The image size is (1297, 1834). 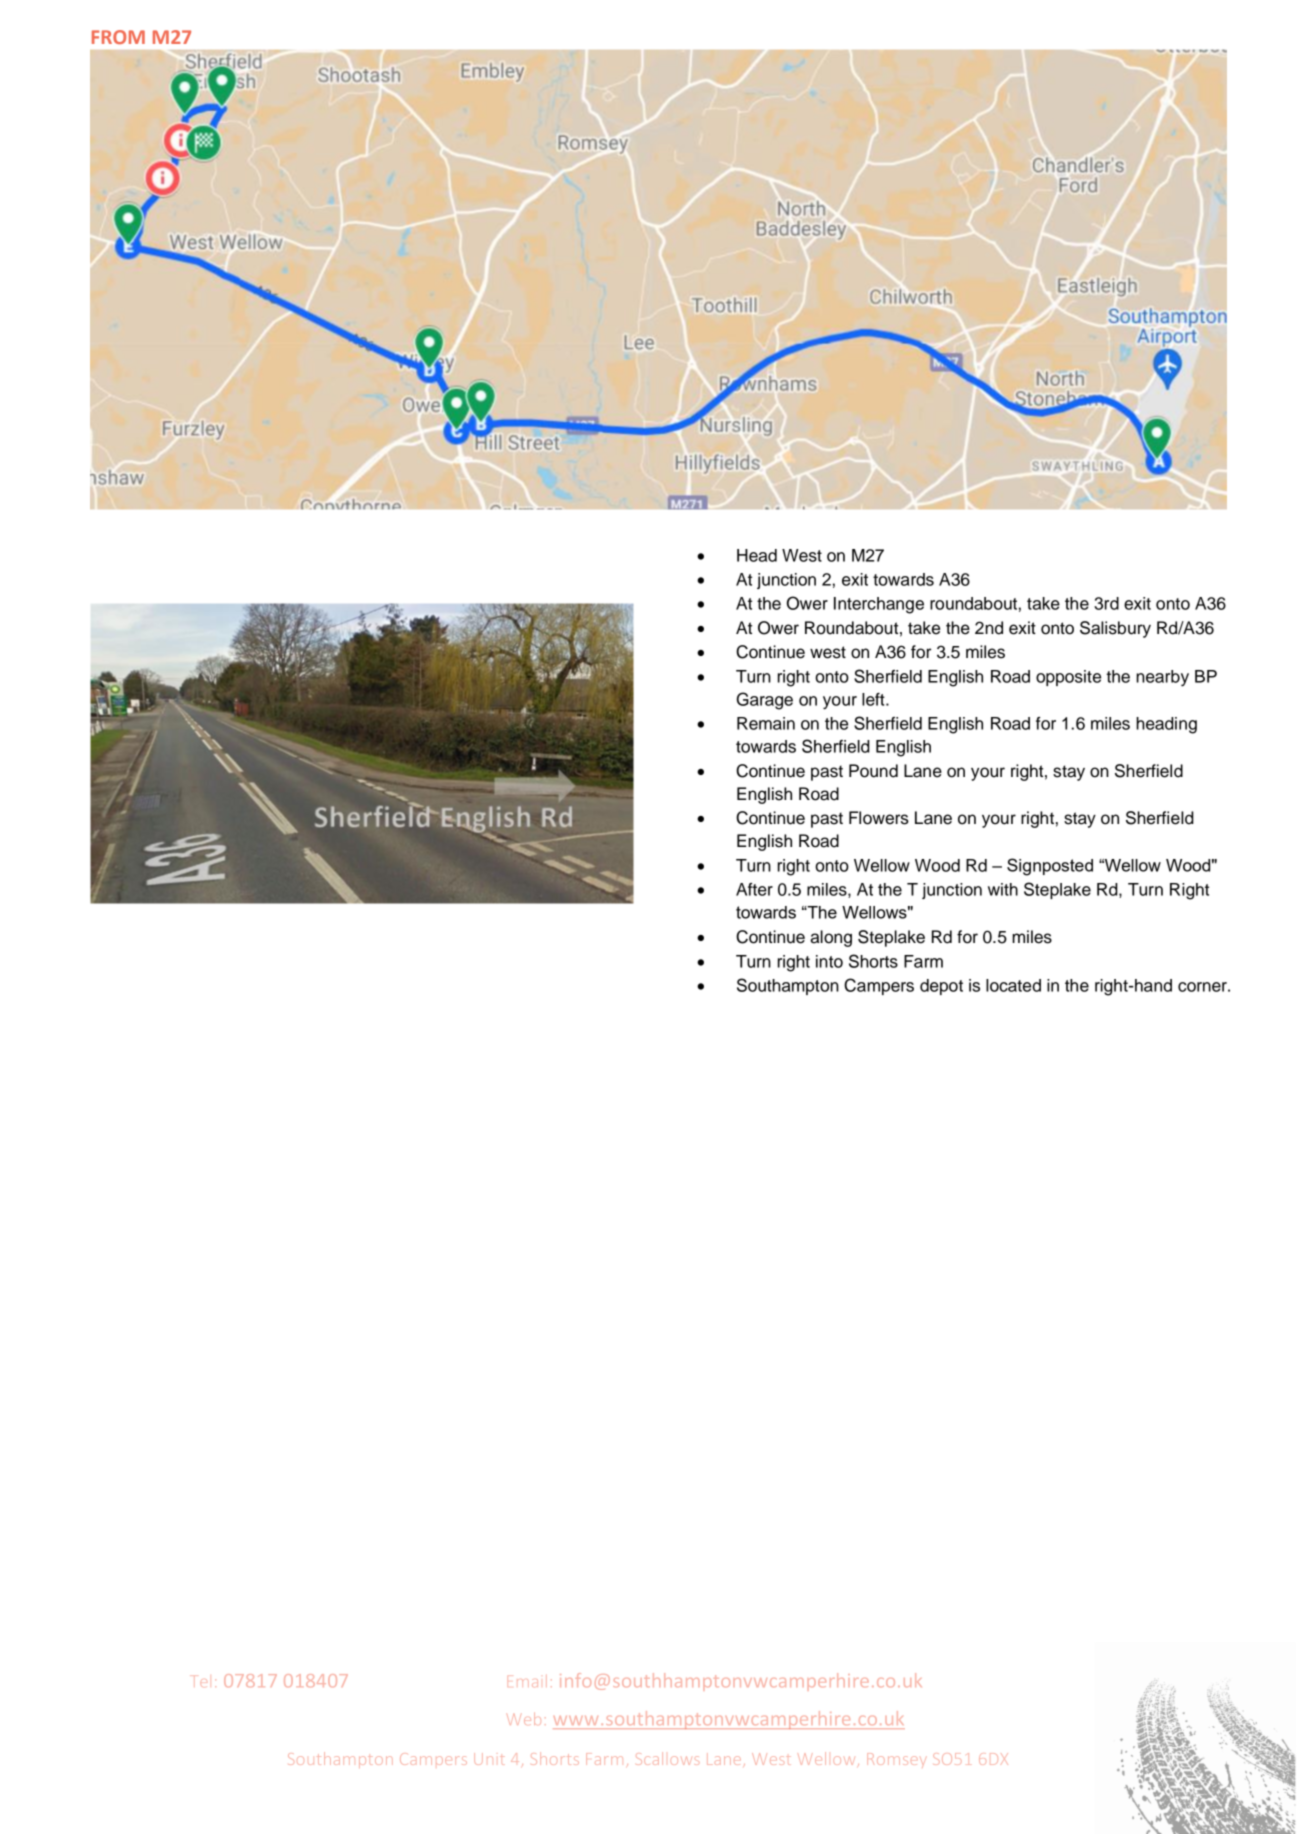 What do you see at coordinates (879, 605) in the screenshot?
I see `Interchange` at bounding box center [879, 605].
